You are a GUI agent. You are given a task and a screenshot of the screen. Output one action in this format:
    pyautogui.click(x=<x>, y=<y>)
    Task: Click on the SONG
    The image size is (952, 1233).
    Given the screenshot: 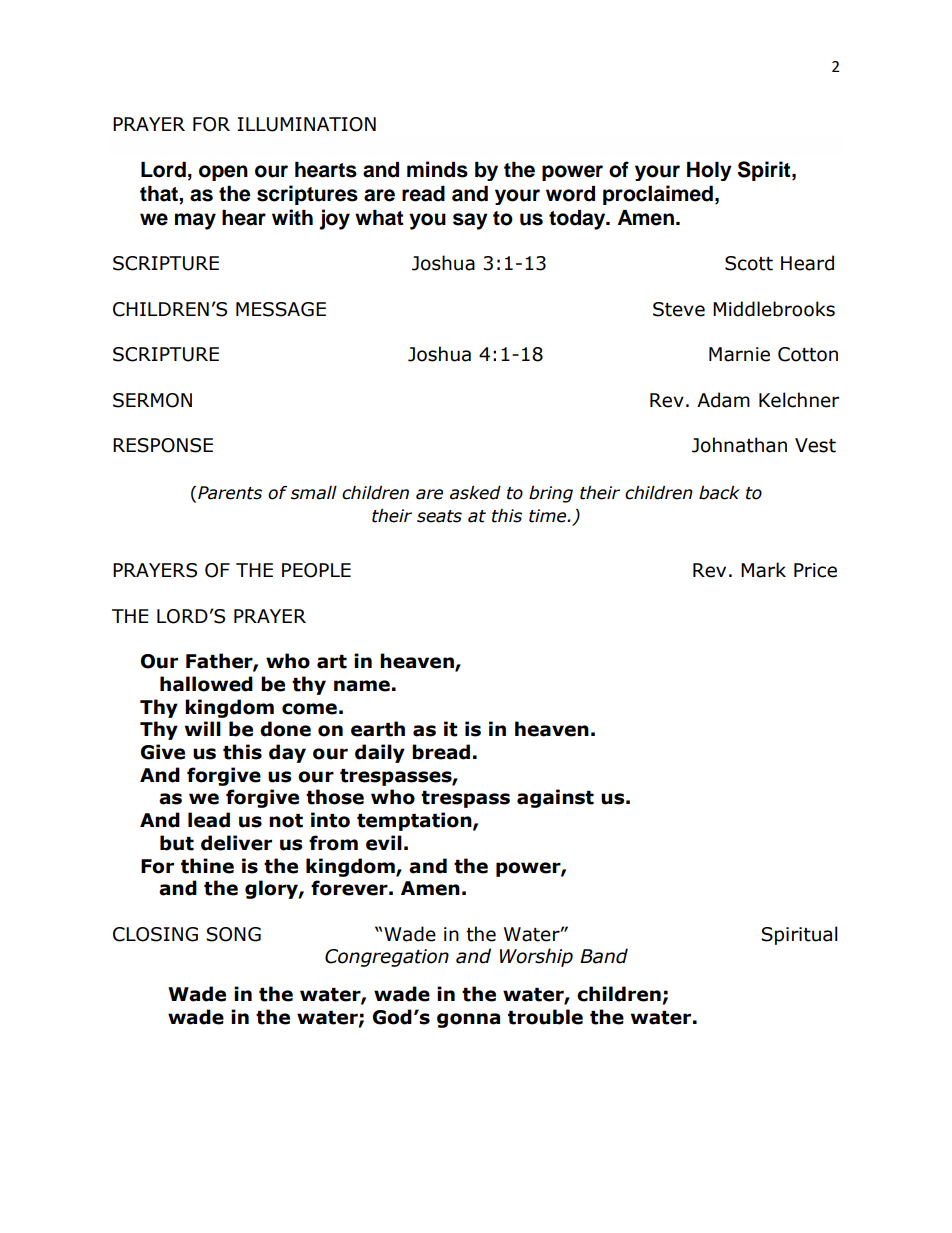 What is the action you would take?
    pyautogui.click(x=233, y=934)
